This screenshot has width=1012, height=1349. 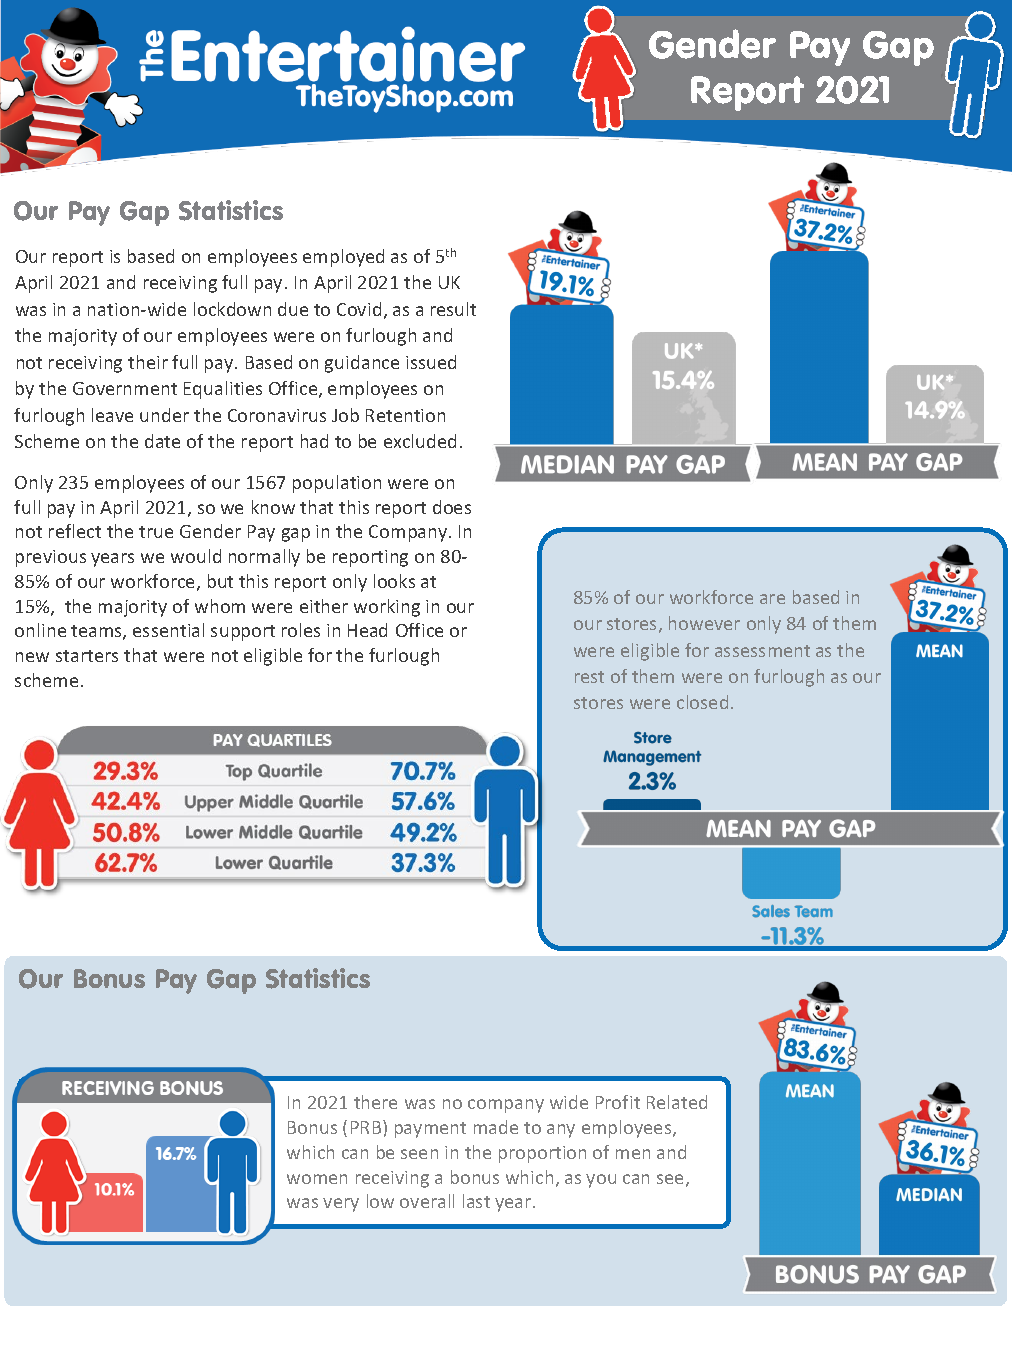 What do you see at coordinates (359, 309) in the screenshot?
I see `Covid` at bounding box center [359, 309].
